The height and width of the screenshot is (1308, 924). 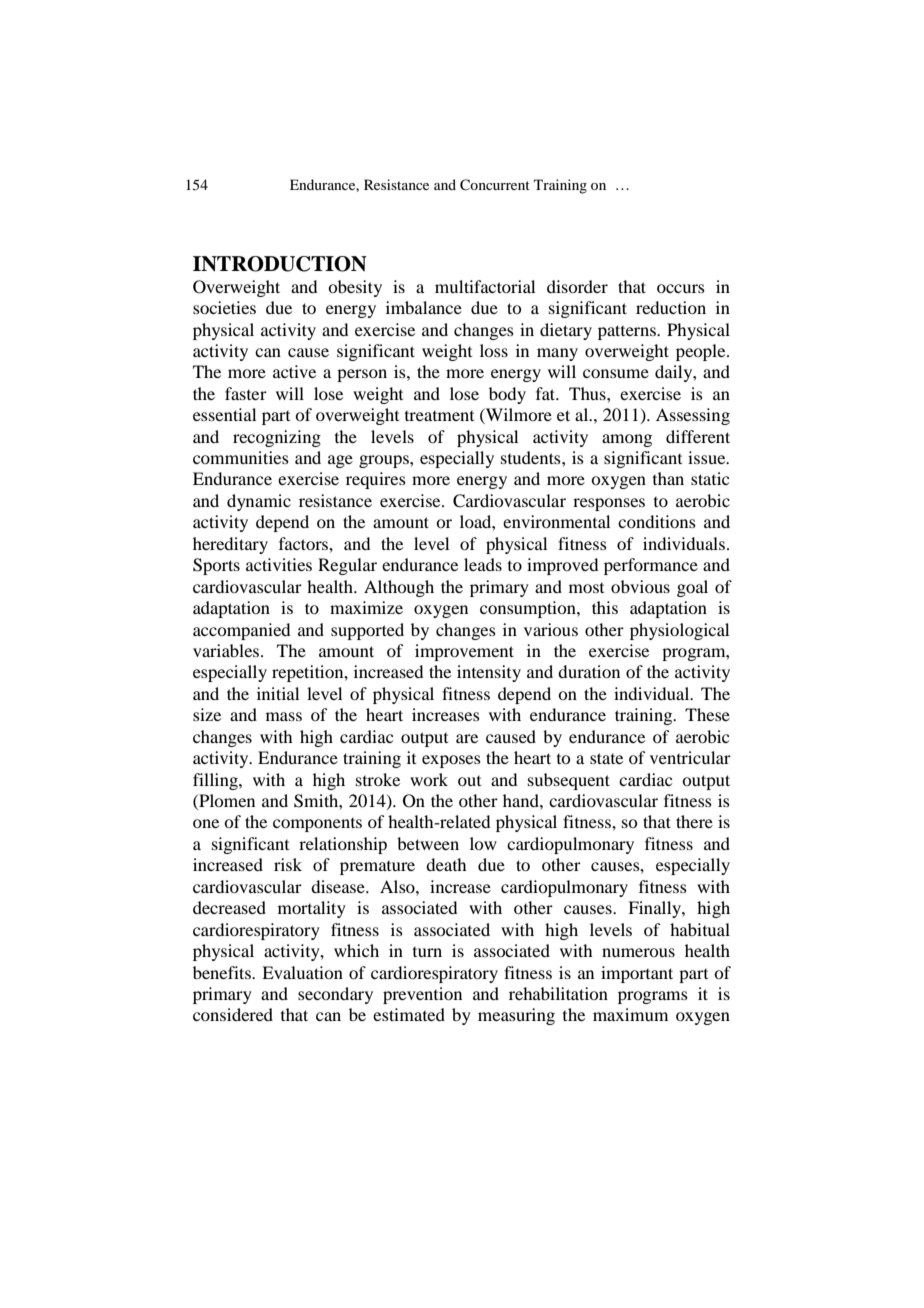 What do you see at coordinates (668, 478) in the screenshot?
I see `than` at bounding box center [668, 478].
